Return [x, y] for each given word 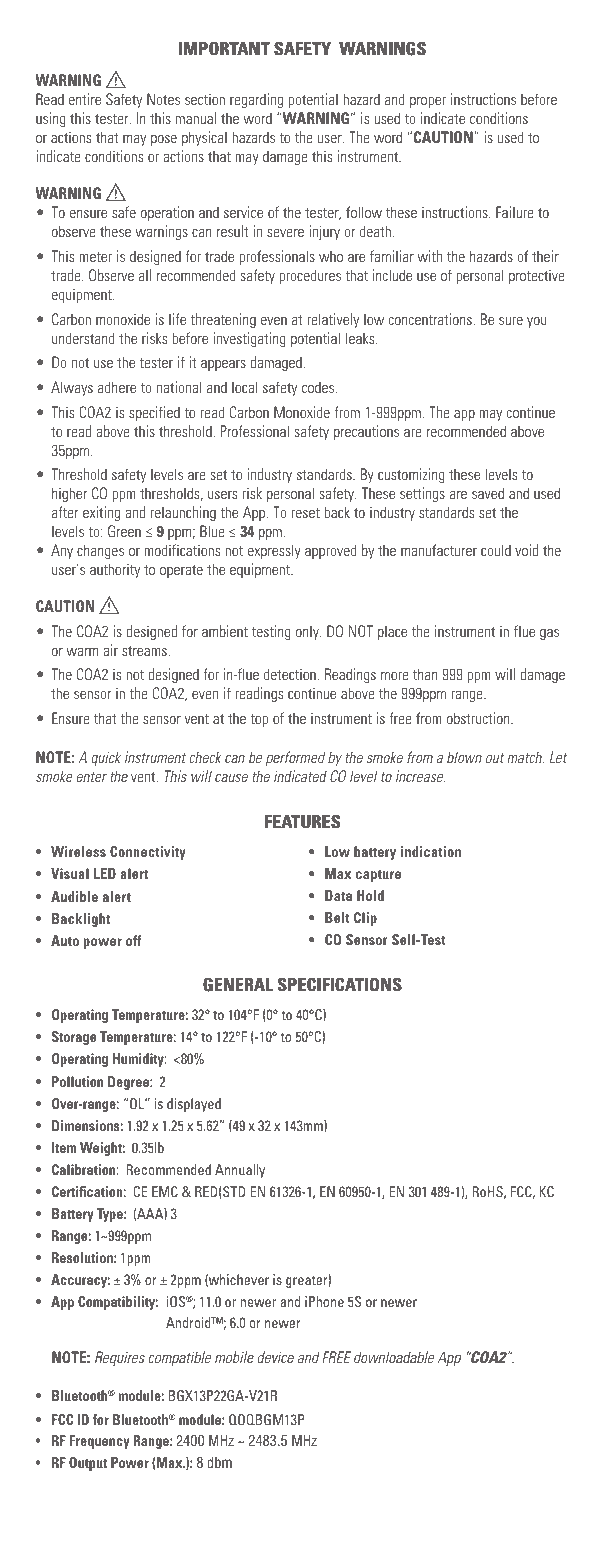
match [525, 757]
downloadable [394, 1357]
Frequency [99, 1442]
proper [428, 102]
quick [106, 758]
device [276, 1357]
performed [295, 758]
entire [85, 99]
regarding [256, 100]
